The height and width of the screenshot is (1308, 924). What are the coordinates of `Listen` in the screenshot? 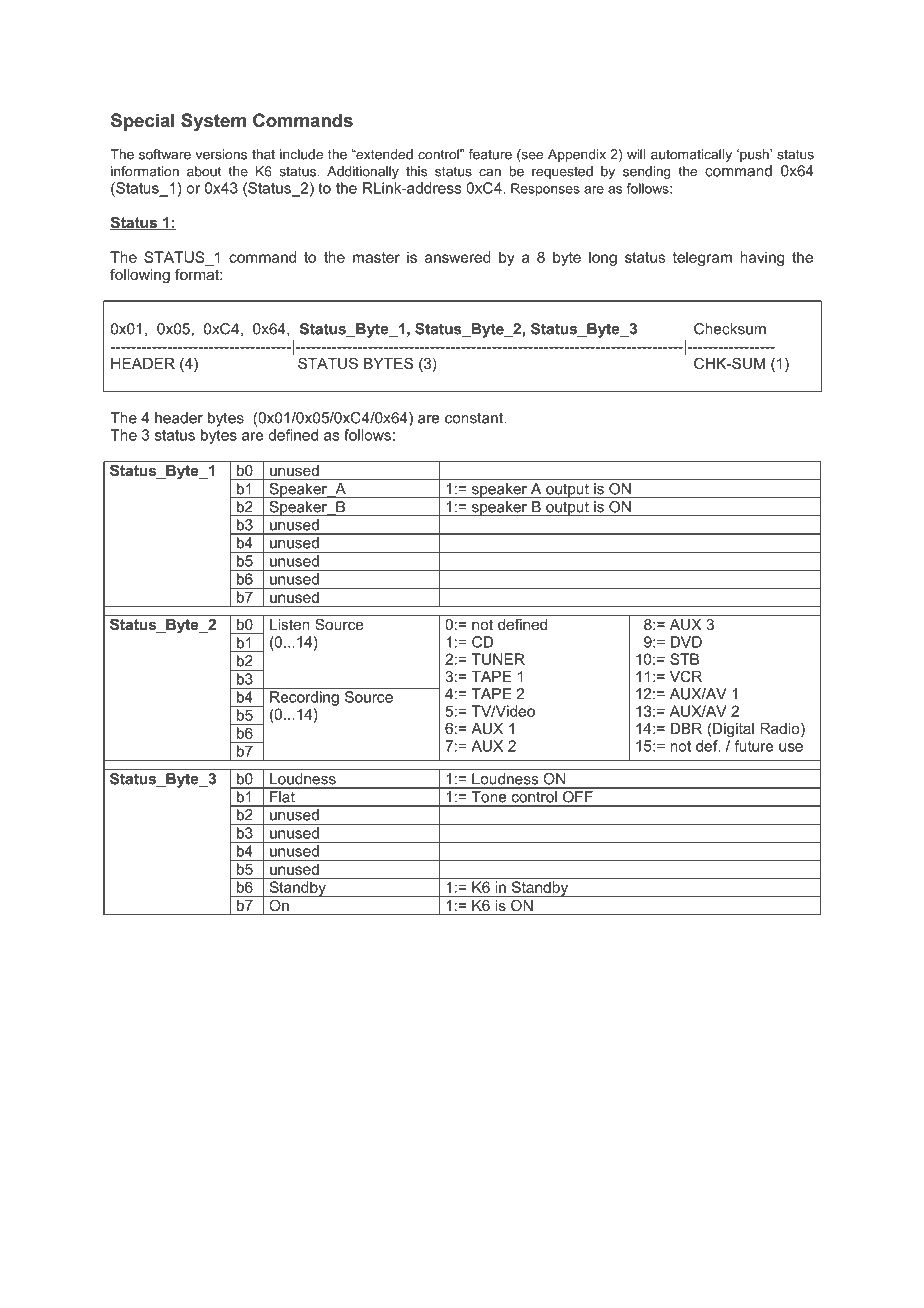 It's located at (290, 624).
